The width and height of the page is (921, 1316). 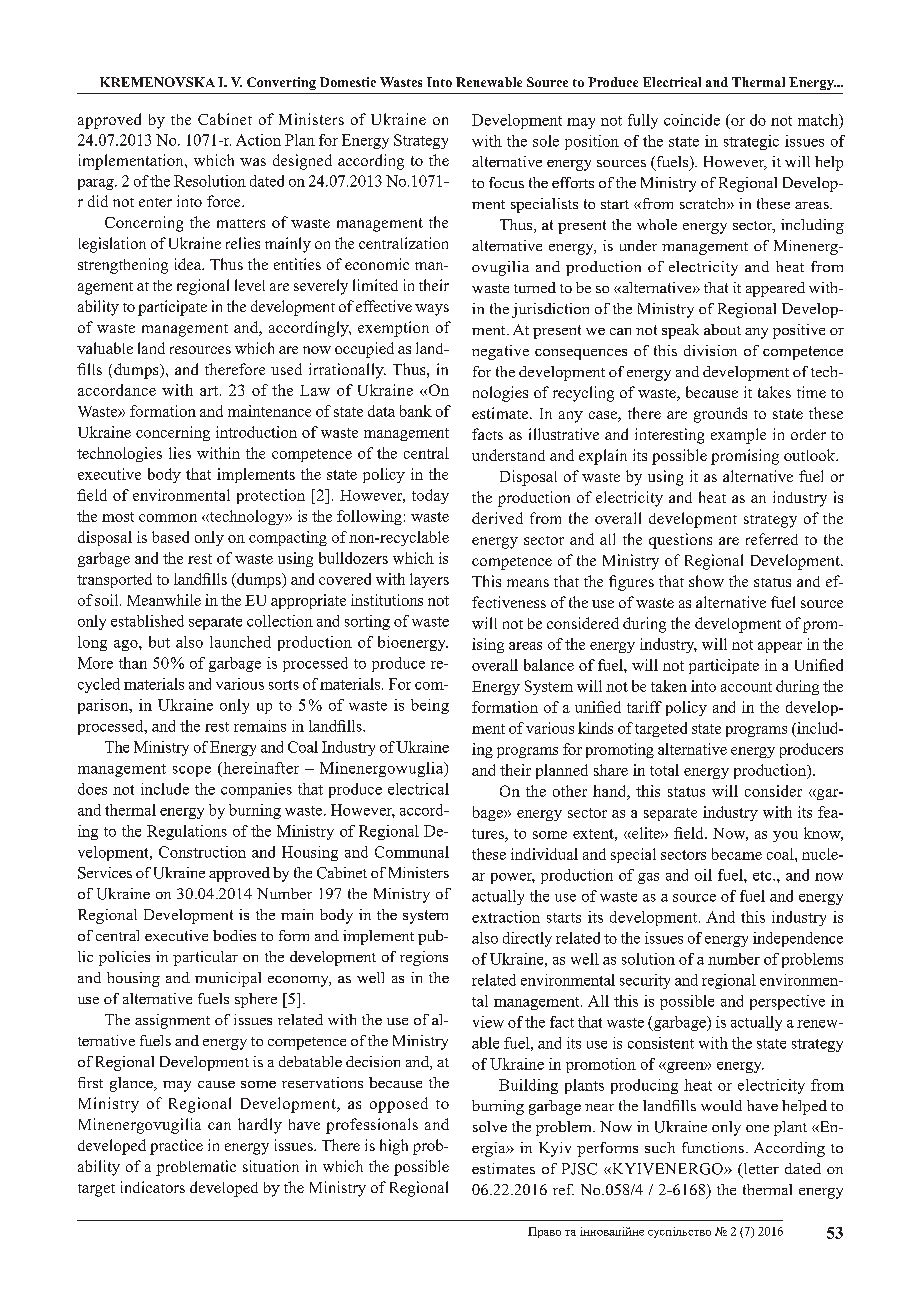 I want to click on coincide, so click(x=692, y=120).
